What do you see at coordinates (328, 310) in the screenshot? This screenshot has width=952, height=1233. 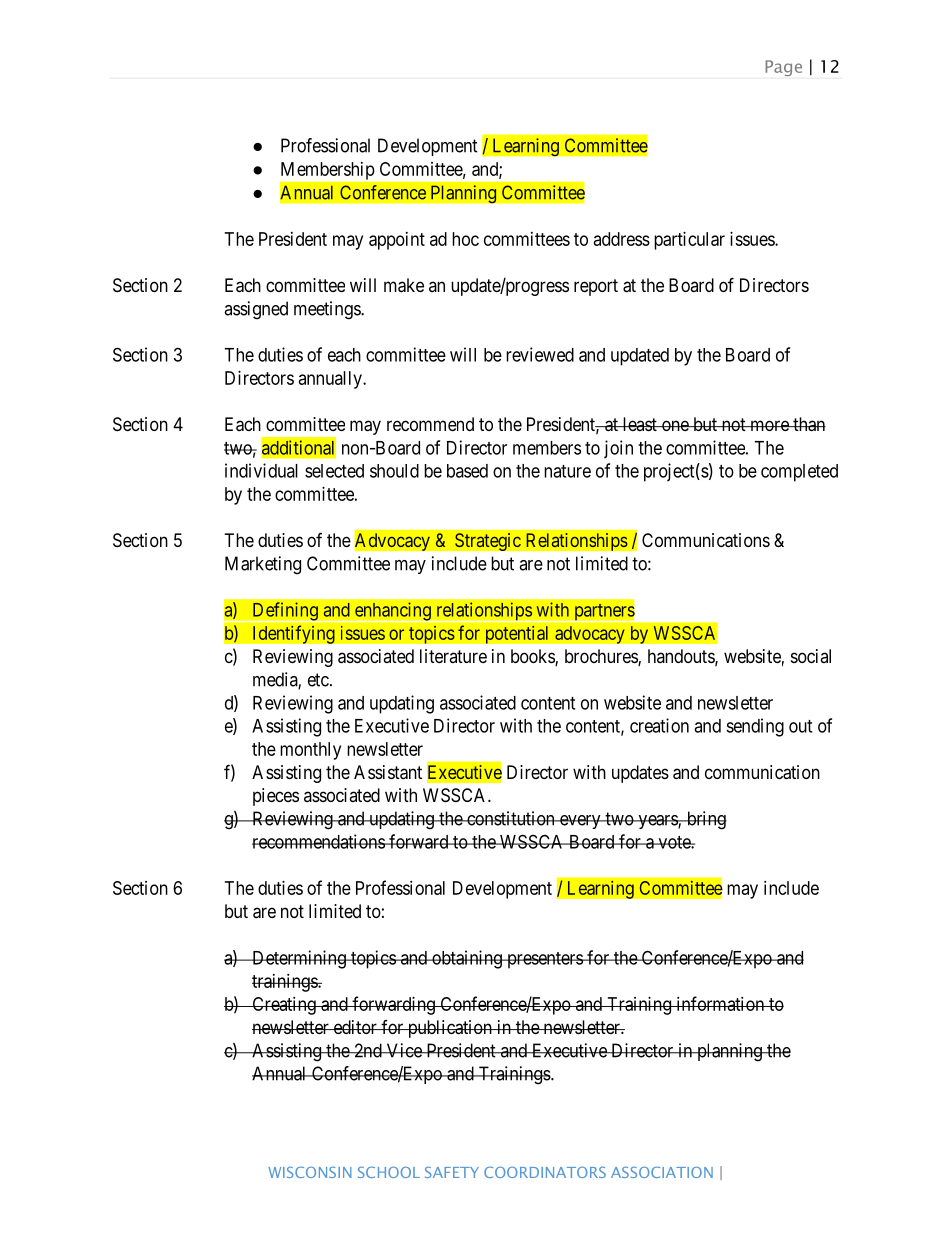 I see `meetings` at bounding box center [328, 310].
